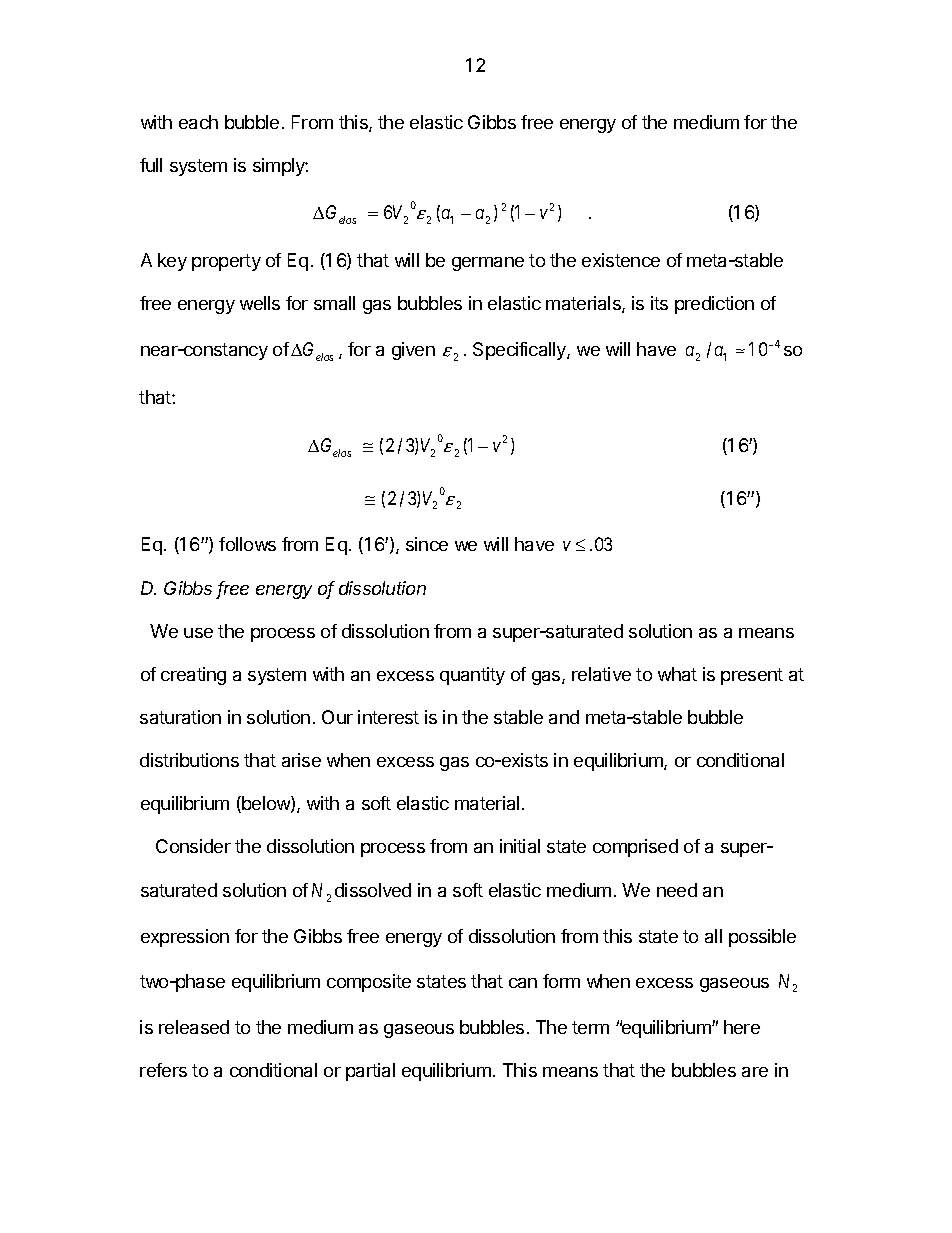  What do you see at coordinates (621, 260) in the screenshot?
I see `existence` at bounding box center [621, 260].
